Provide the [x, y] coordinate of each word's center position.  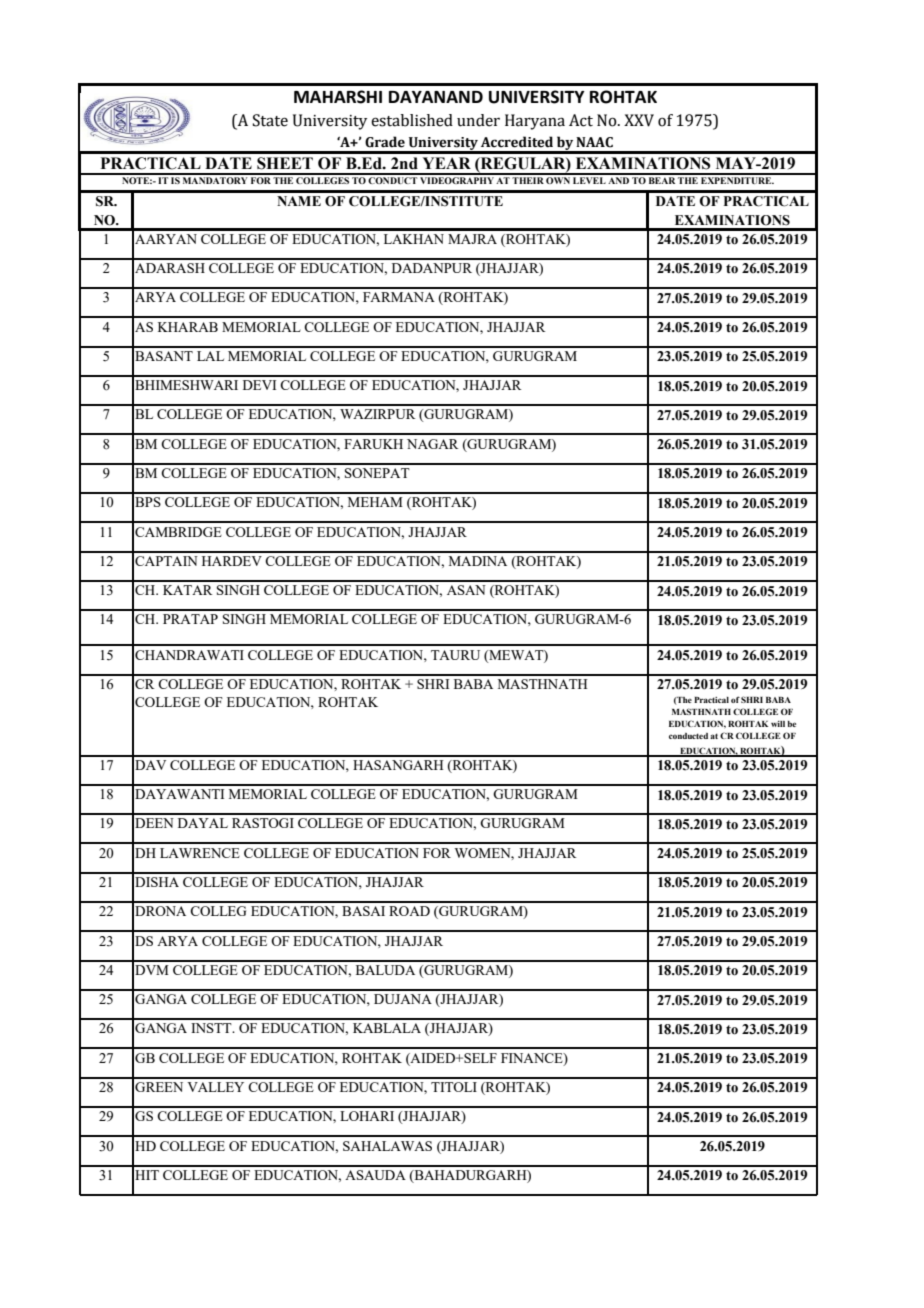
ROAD [409, 911]
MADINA [478, 561]
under [478, 120]
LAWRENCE [200, 853]
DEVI [259, 385]
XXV [639, 120]
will [778, 724]
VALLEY [215, 1087]
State [270, 120]
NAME [299, 201]
